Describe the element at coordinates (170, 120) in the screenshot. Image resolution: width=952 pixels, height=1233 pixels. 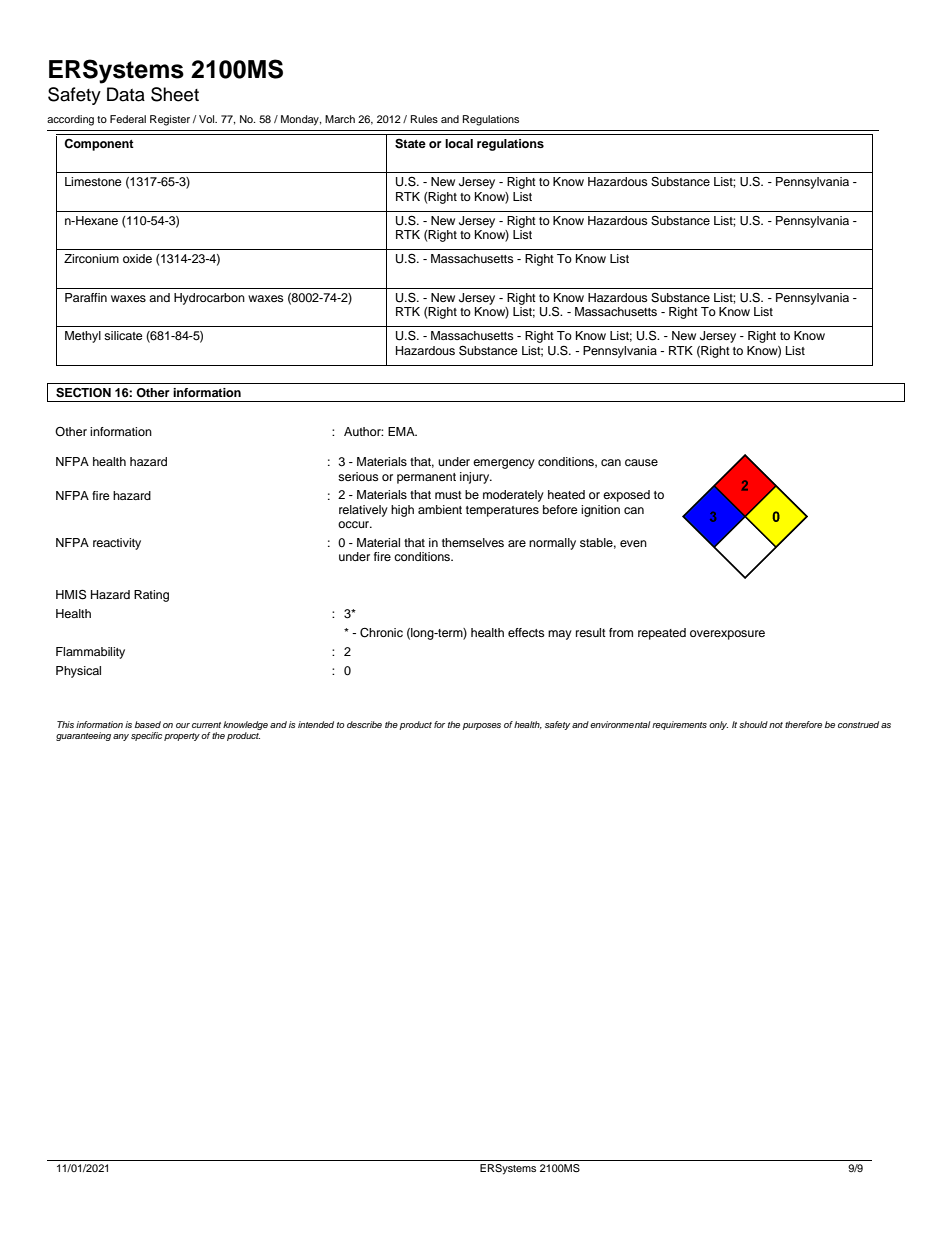
I see `Register` at that location.
